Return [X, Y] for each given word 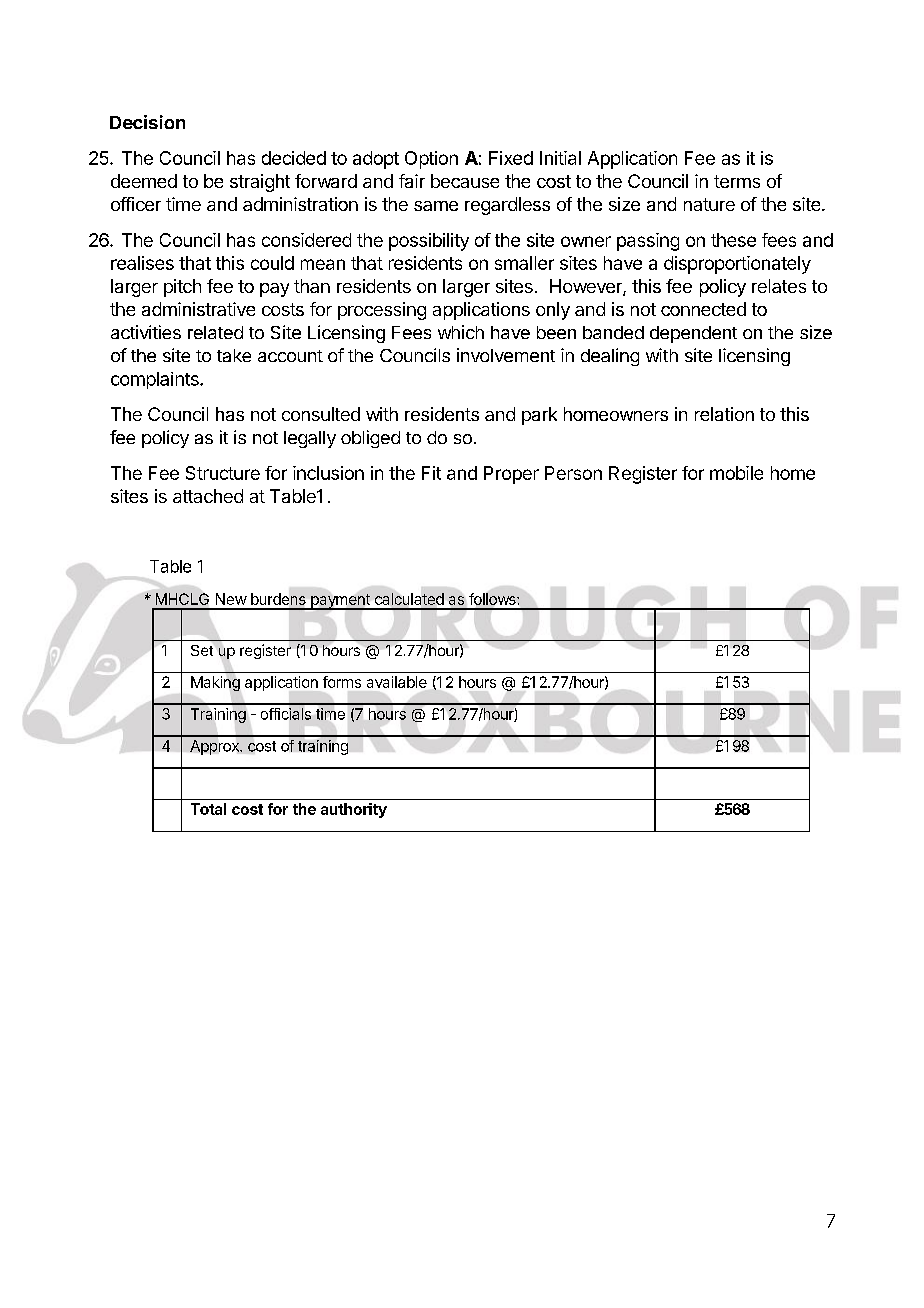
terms [737, 181]
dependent [693, 334]
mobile [736, 473]
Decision [147, 122]
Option [431, 160]
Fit [431, 473]
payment [340, 602]
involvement [506, 355]
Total [208, 809]
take [234, 355]
